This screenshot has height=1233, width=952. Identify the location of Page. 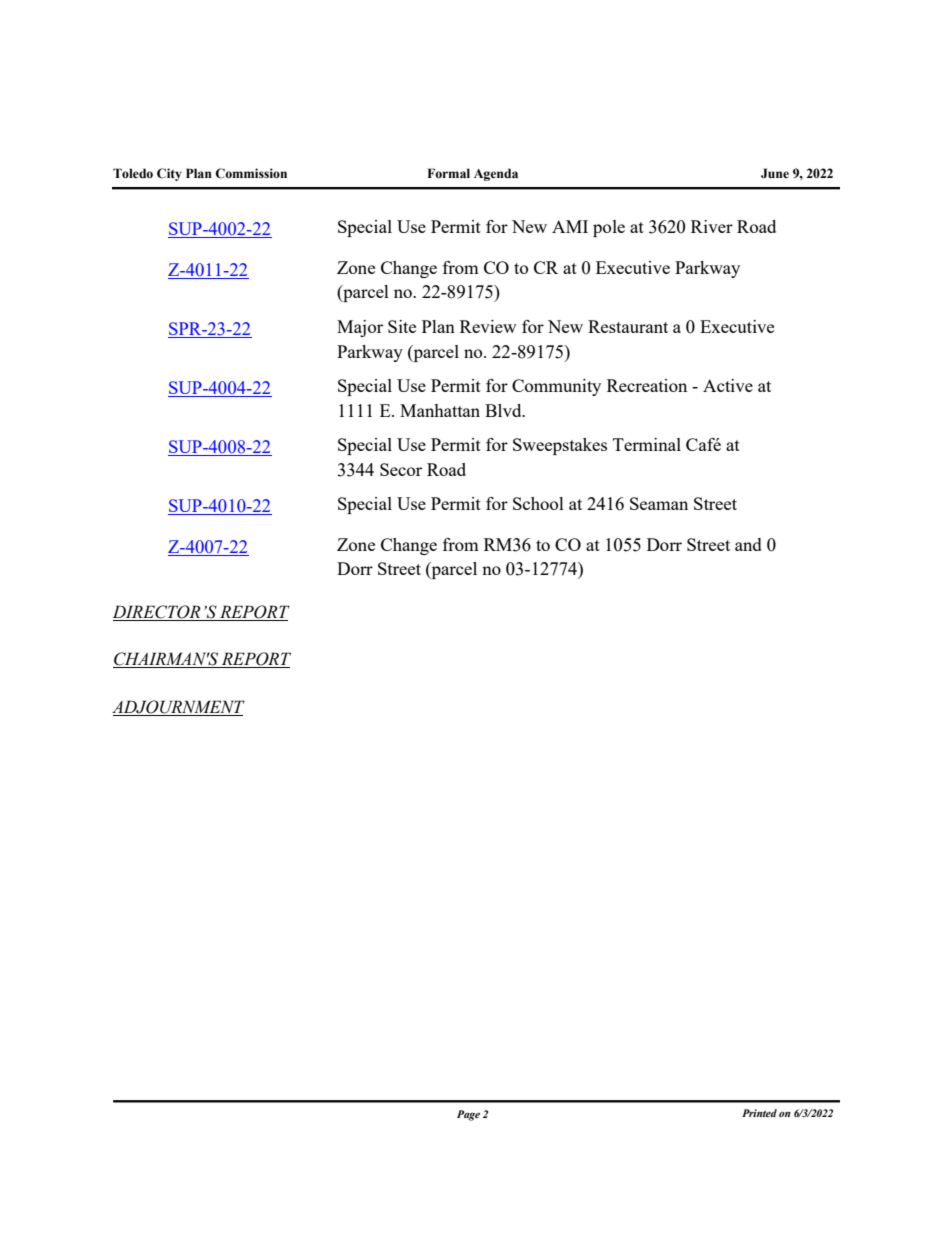
(468, 1115).
